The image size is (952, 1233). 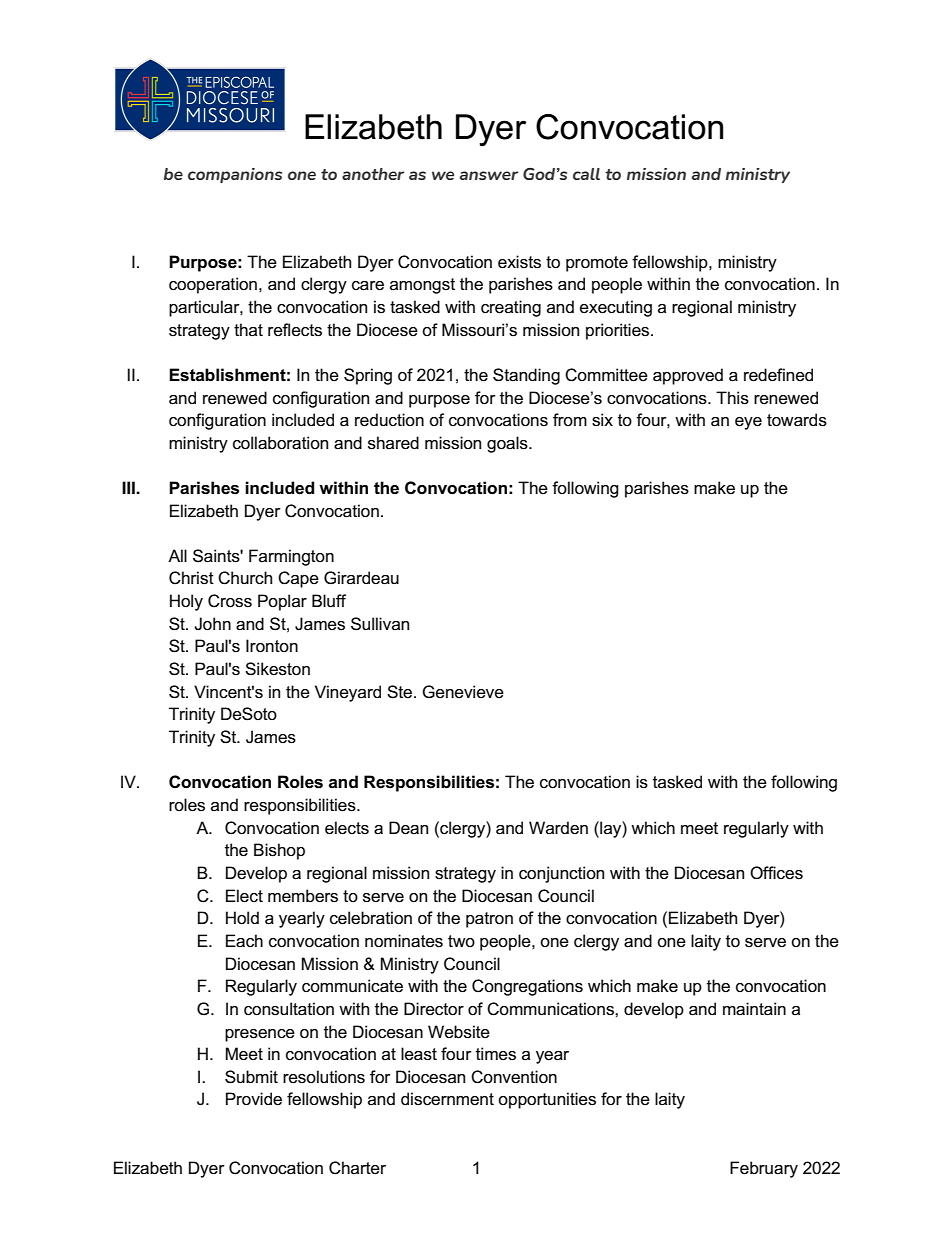 What do you see at coordinates (488, 175) in the page?
I see `answer` at bounding box center [488, 175].
